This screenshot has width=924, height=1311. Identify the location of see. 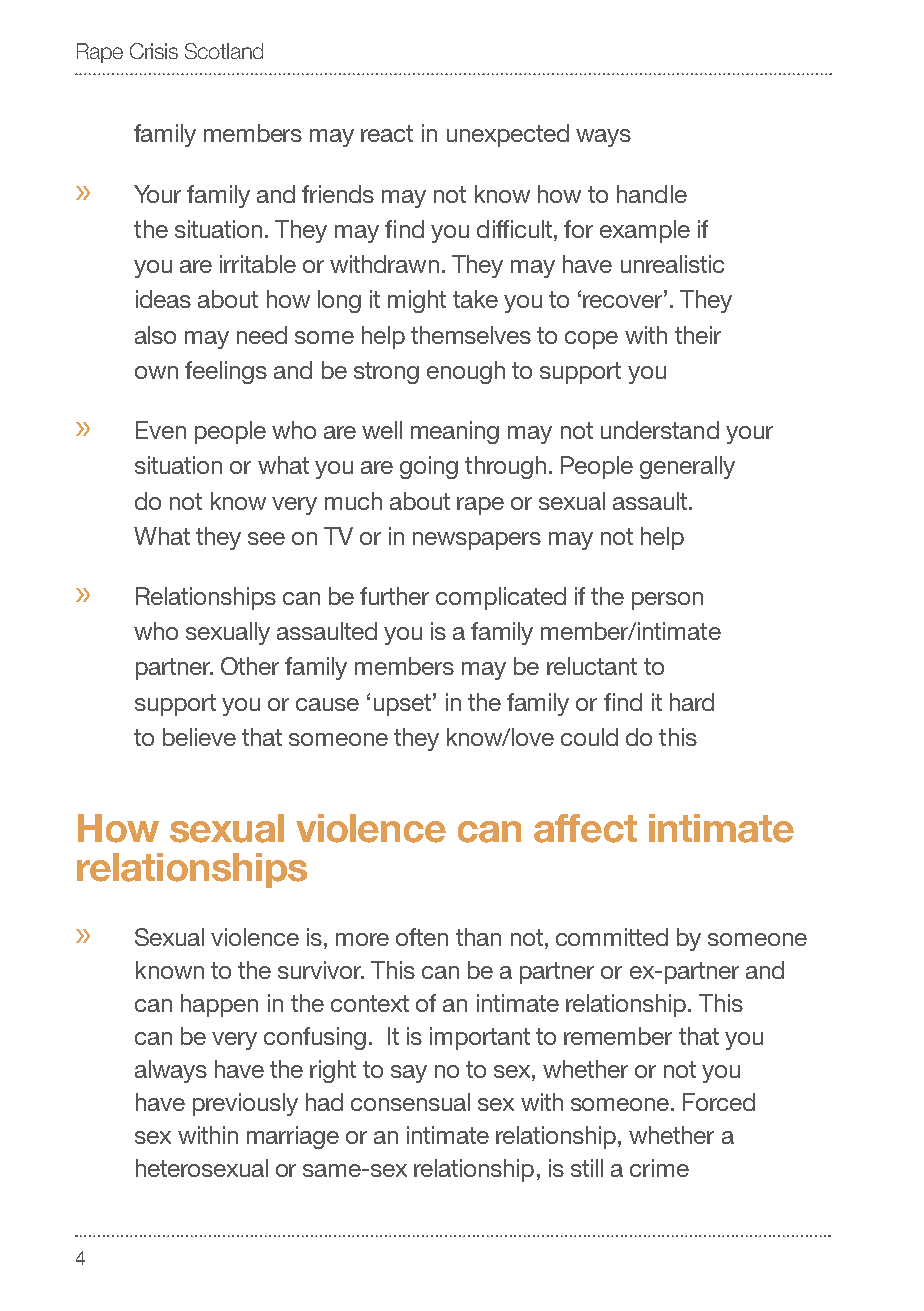
(266, 538).
